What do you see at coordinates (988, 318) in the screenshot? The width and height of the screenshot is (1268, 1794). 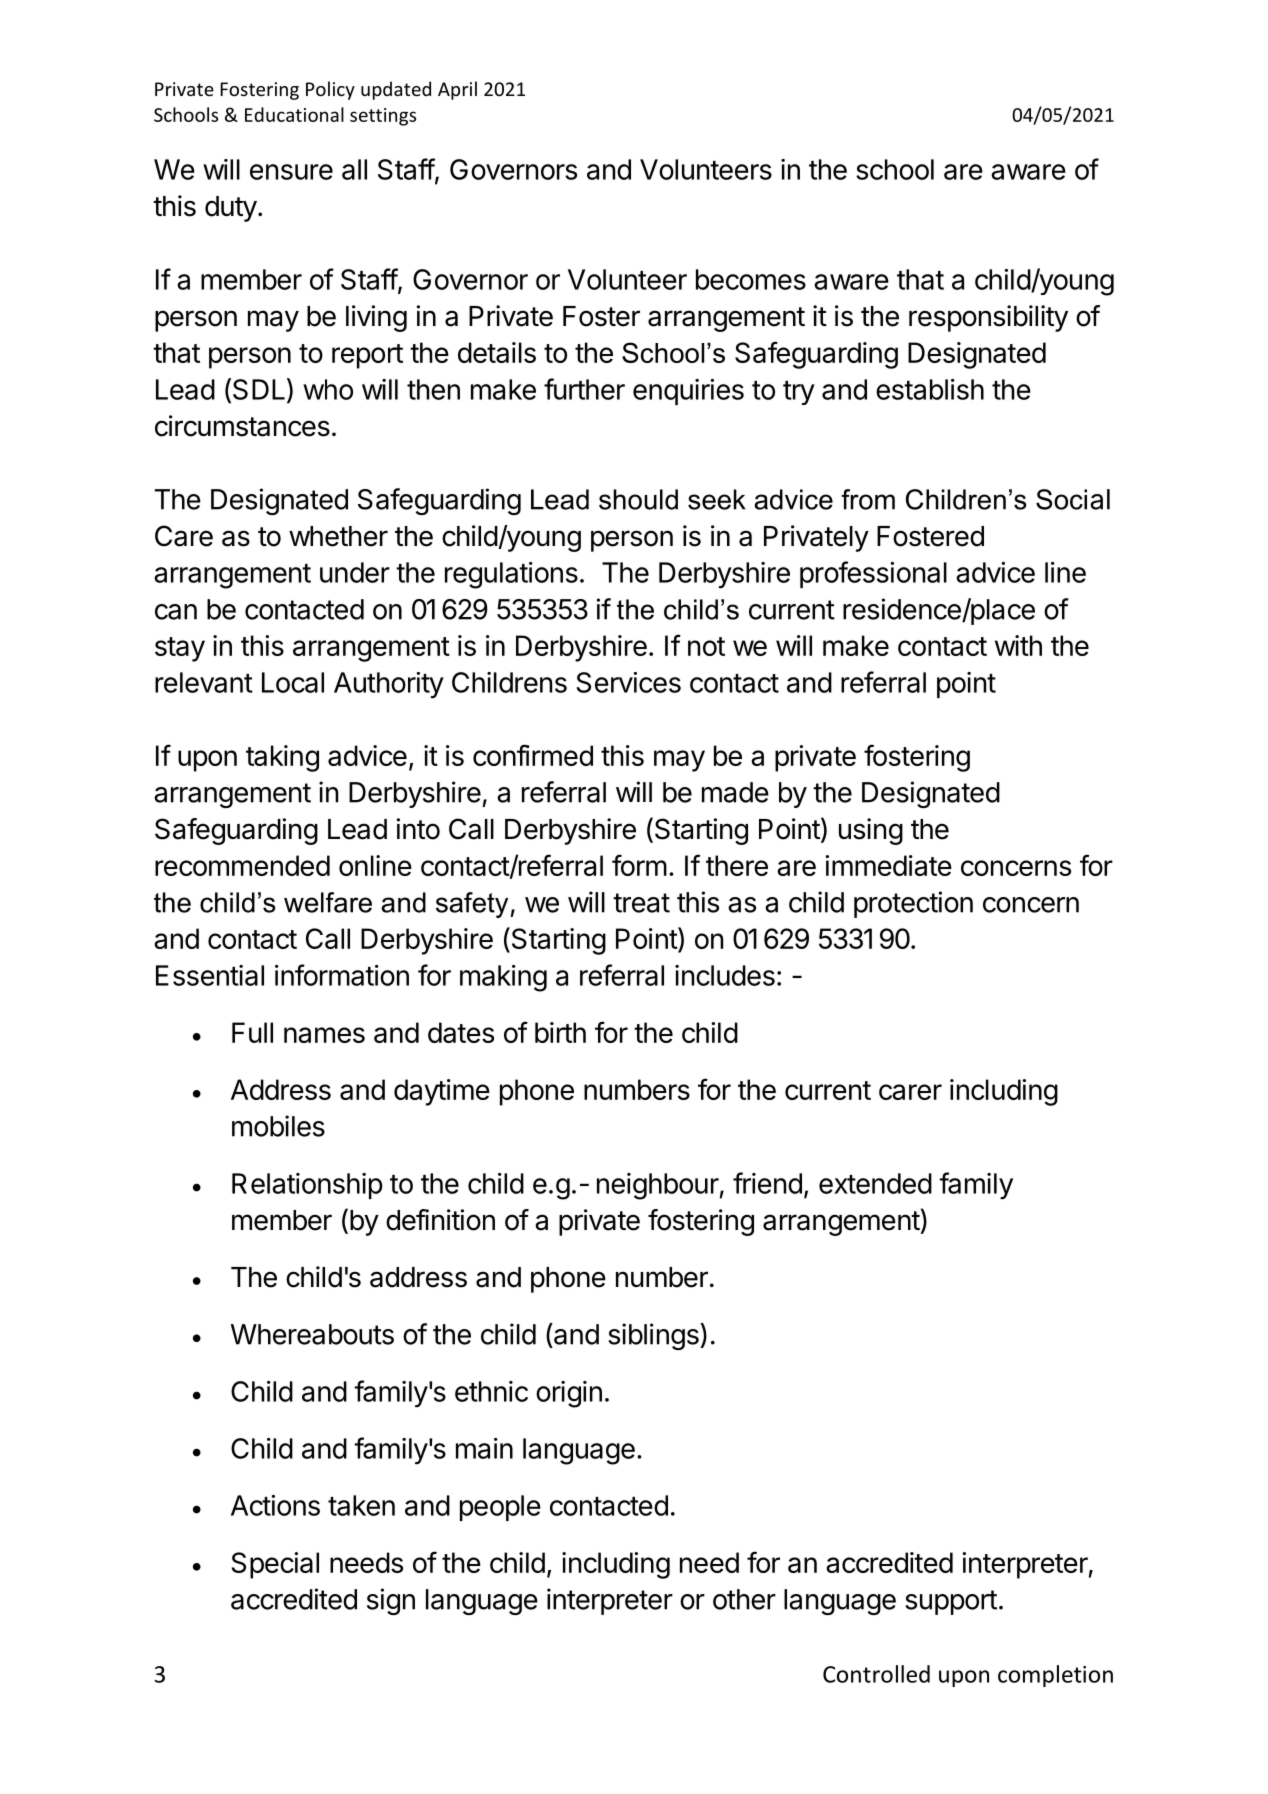 I see `responsibility` at bounding box center [988, 318].
